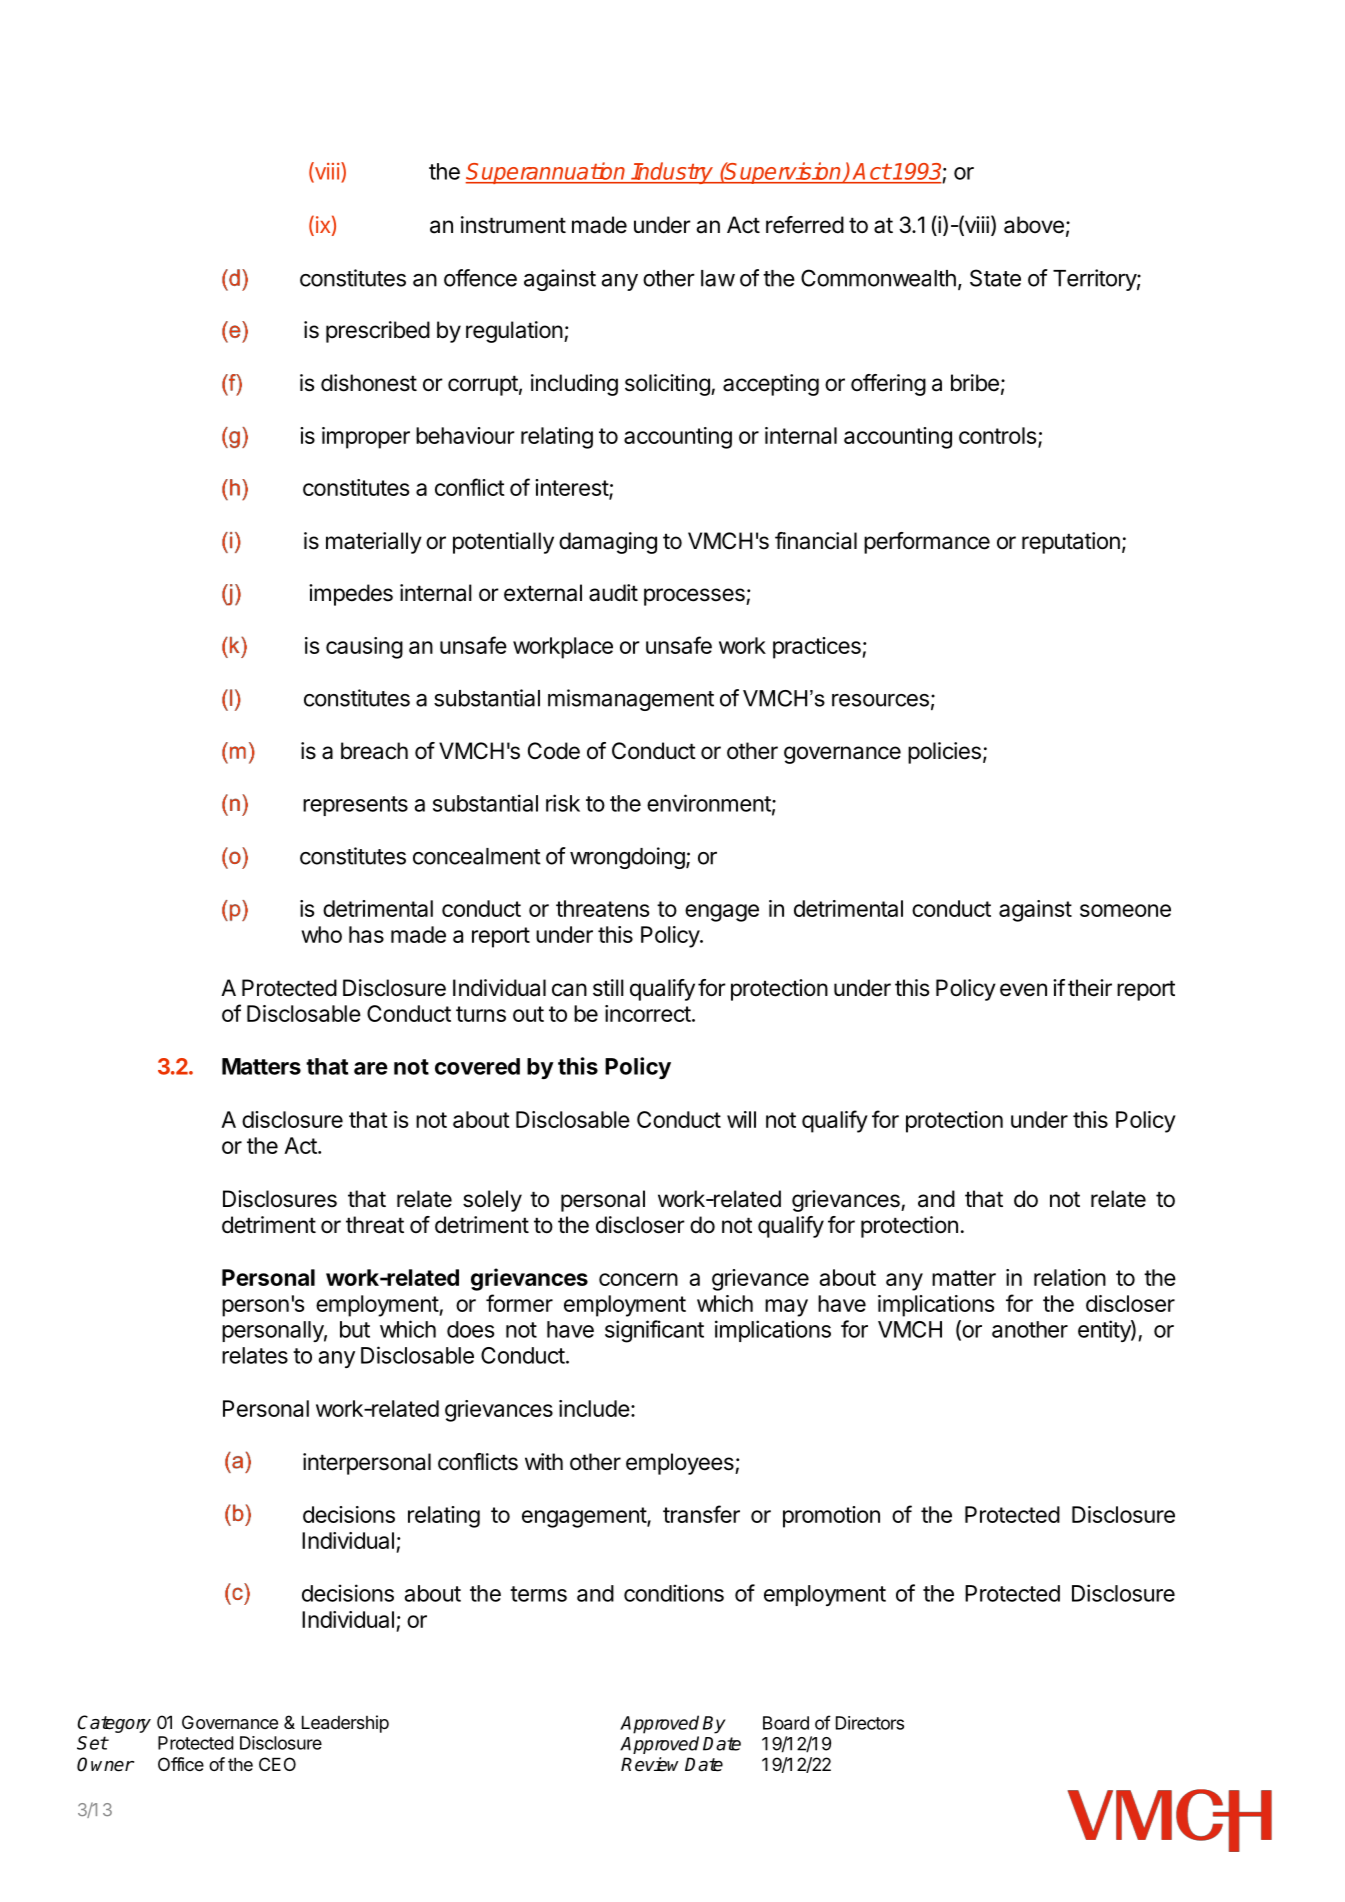  What do you see at coordinates (944, 753) in the screenshot?
I see `policies` at bounding box center [944, 753].
